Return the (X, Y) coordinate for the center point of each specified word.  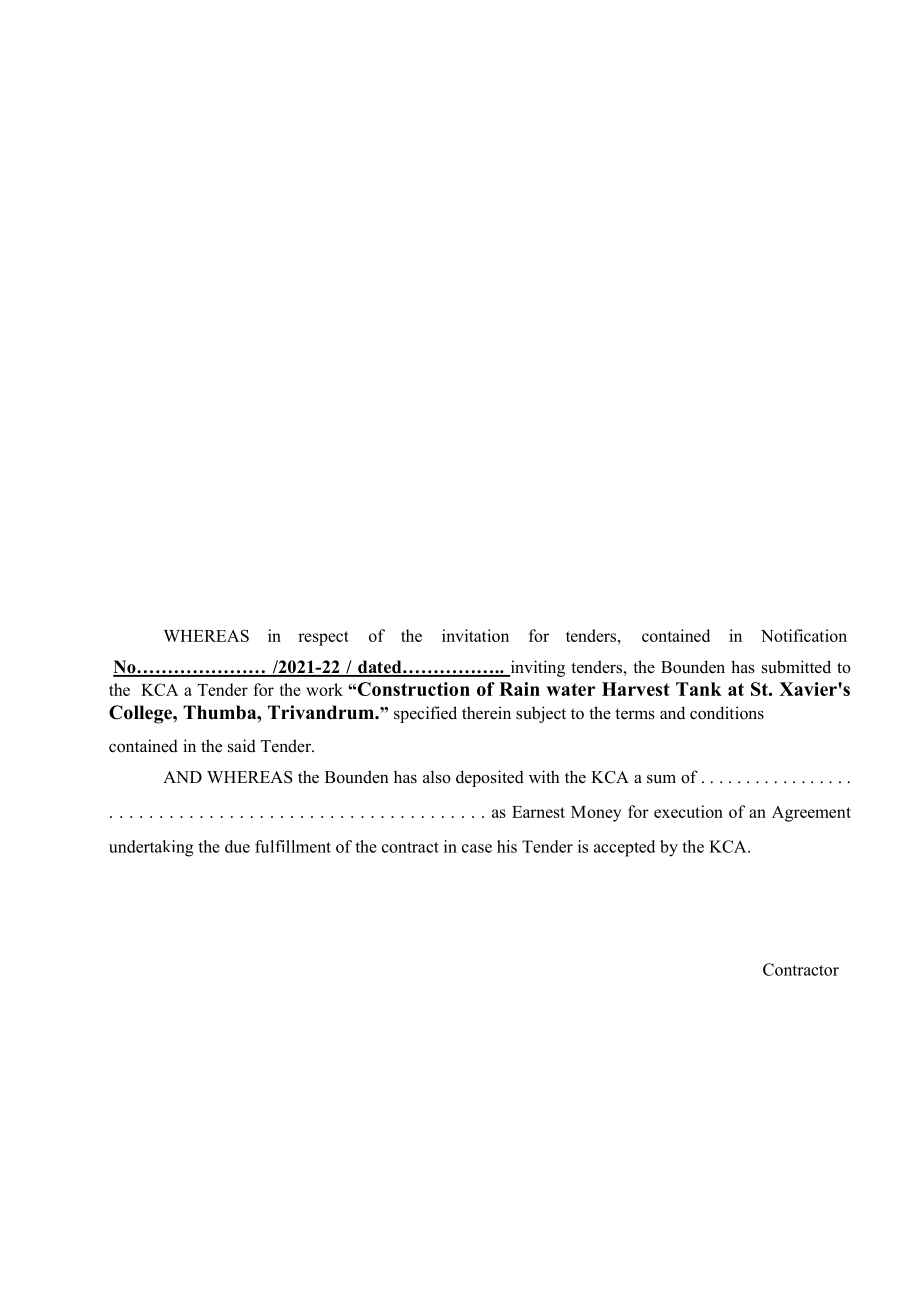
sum (661, 779)
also (437, 777)
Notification (804, 635)
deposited (490, 778)
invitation (475, 635)
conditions (727, 713)
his (507, 846)
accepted (624, 848)
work (324, 689)
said (242, 746)
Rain (519, 689)
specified (425, 714)
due (237, 846)
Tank (699, 689)
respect (323, 638)
